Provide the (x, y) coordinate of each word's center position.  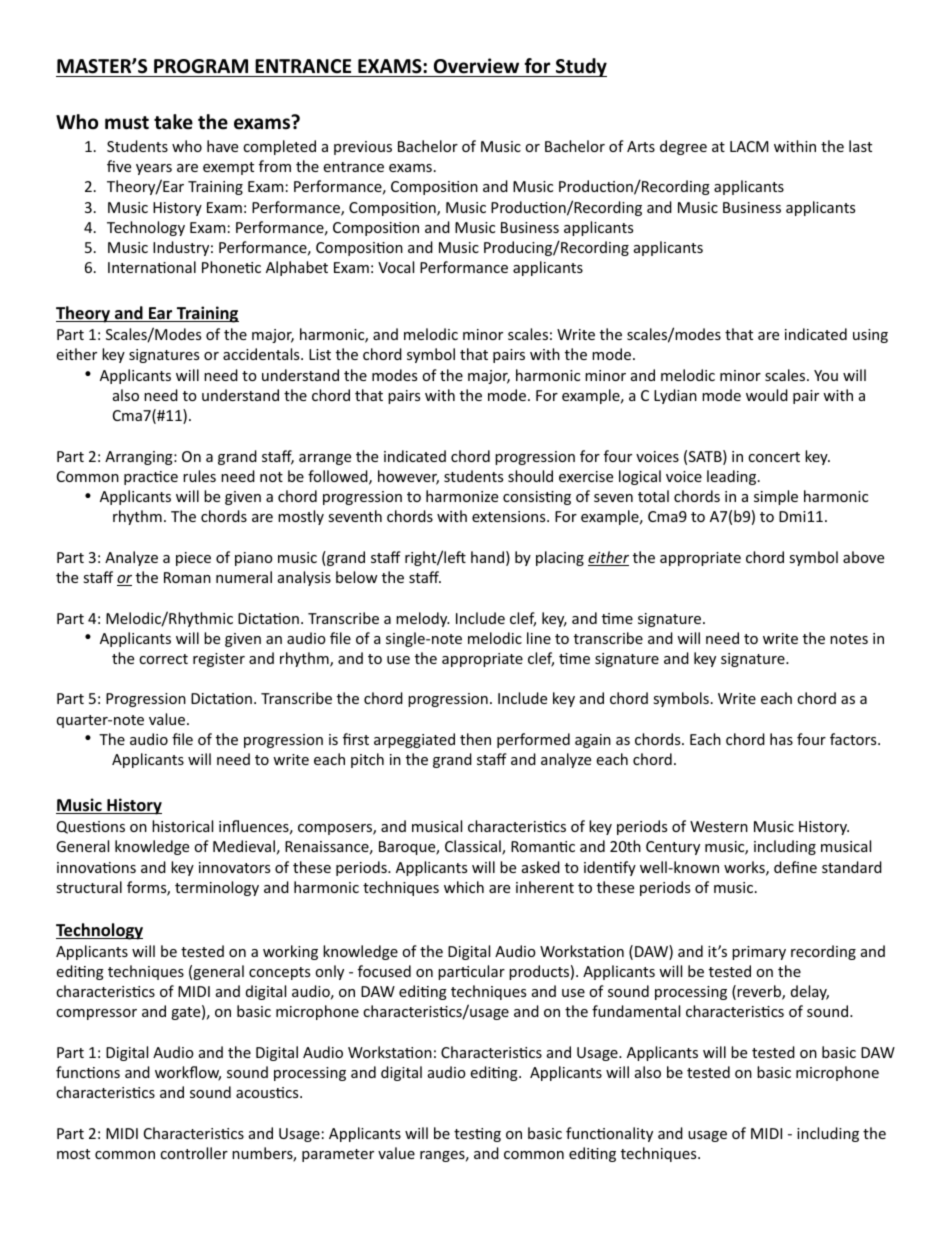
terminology (217, 888)
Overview (476, 66)
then (475, 739)
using (870, 336)
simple (776, 497)
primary (759, 953)
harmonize (462, 496)
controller (194, 1153)
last (860, 146)
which (464, 887)
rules (199, 476)
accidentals (262, 354)
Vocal (396, 267)
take (173, 122)
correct (163, 659)
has (781, 739)
